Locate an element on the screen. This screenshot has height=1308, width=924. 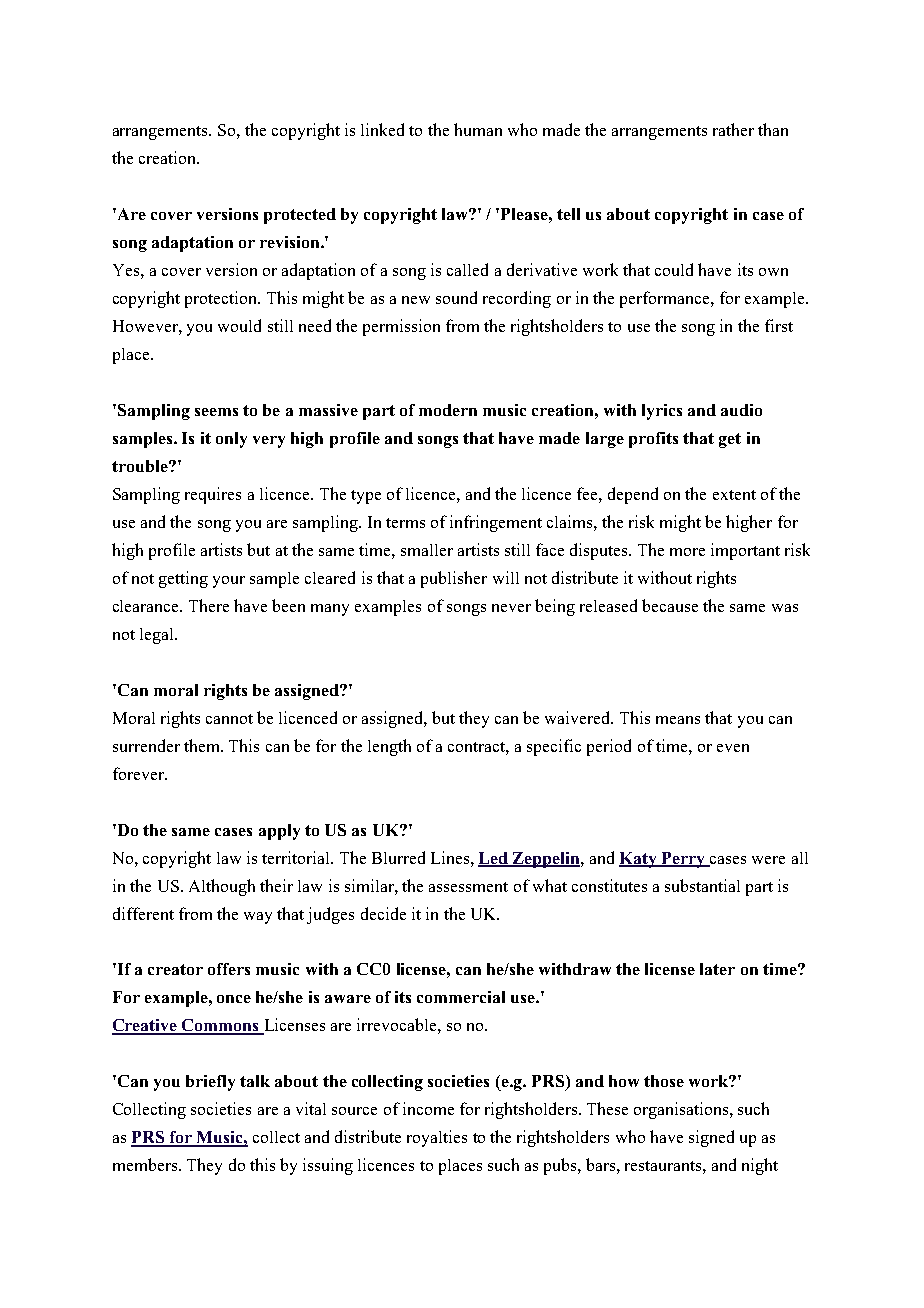
apply is located at coordinates (279, 832).
